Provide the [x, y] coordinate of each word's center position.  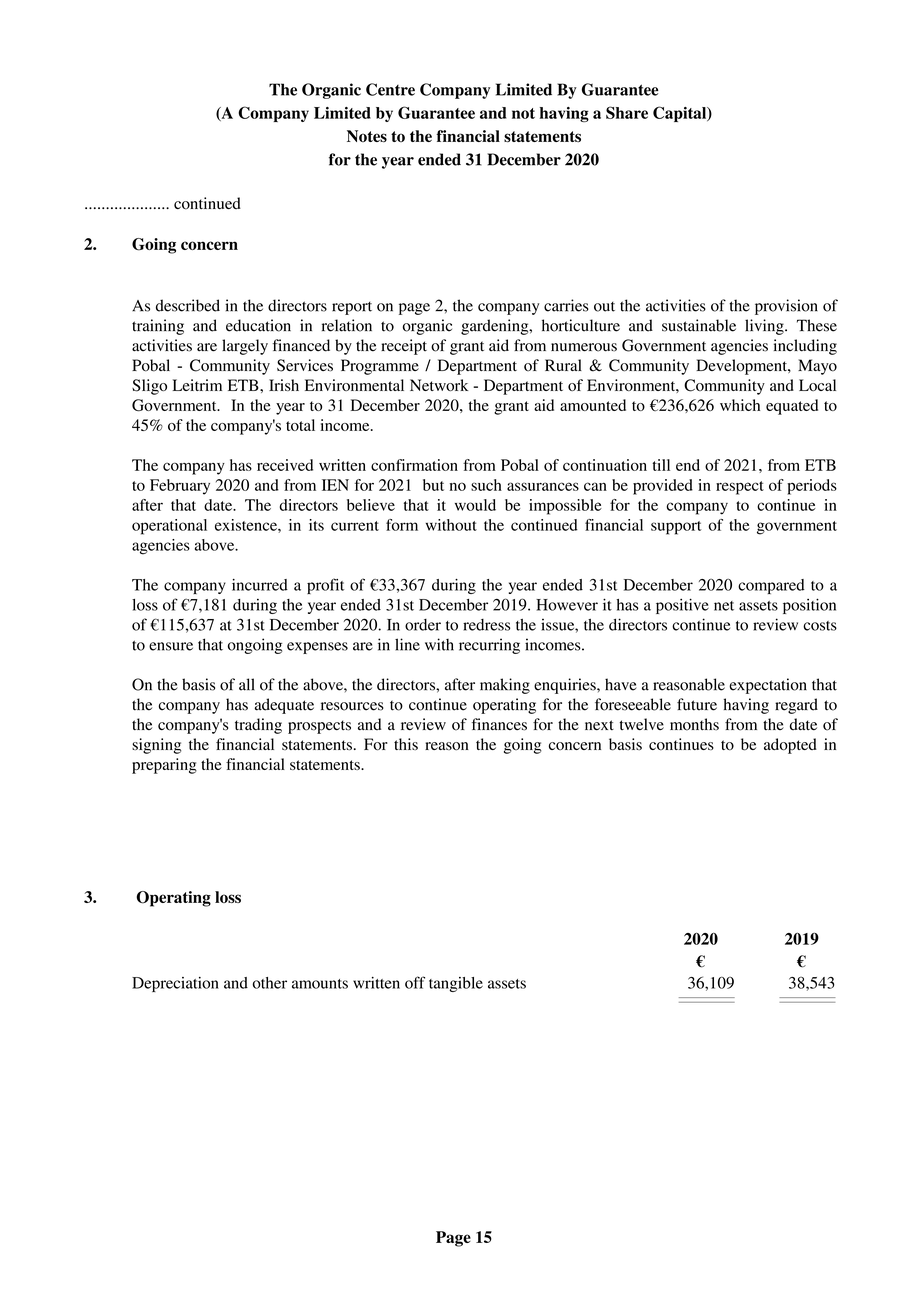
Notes [367, 136]
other [269, 983]
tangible [456, 984]
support [676, 528]
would [475, 505]
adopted [790, 746]
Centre [390, 89]
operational [169, 527]
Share [627, 112]
